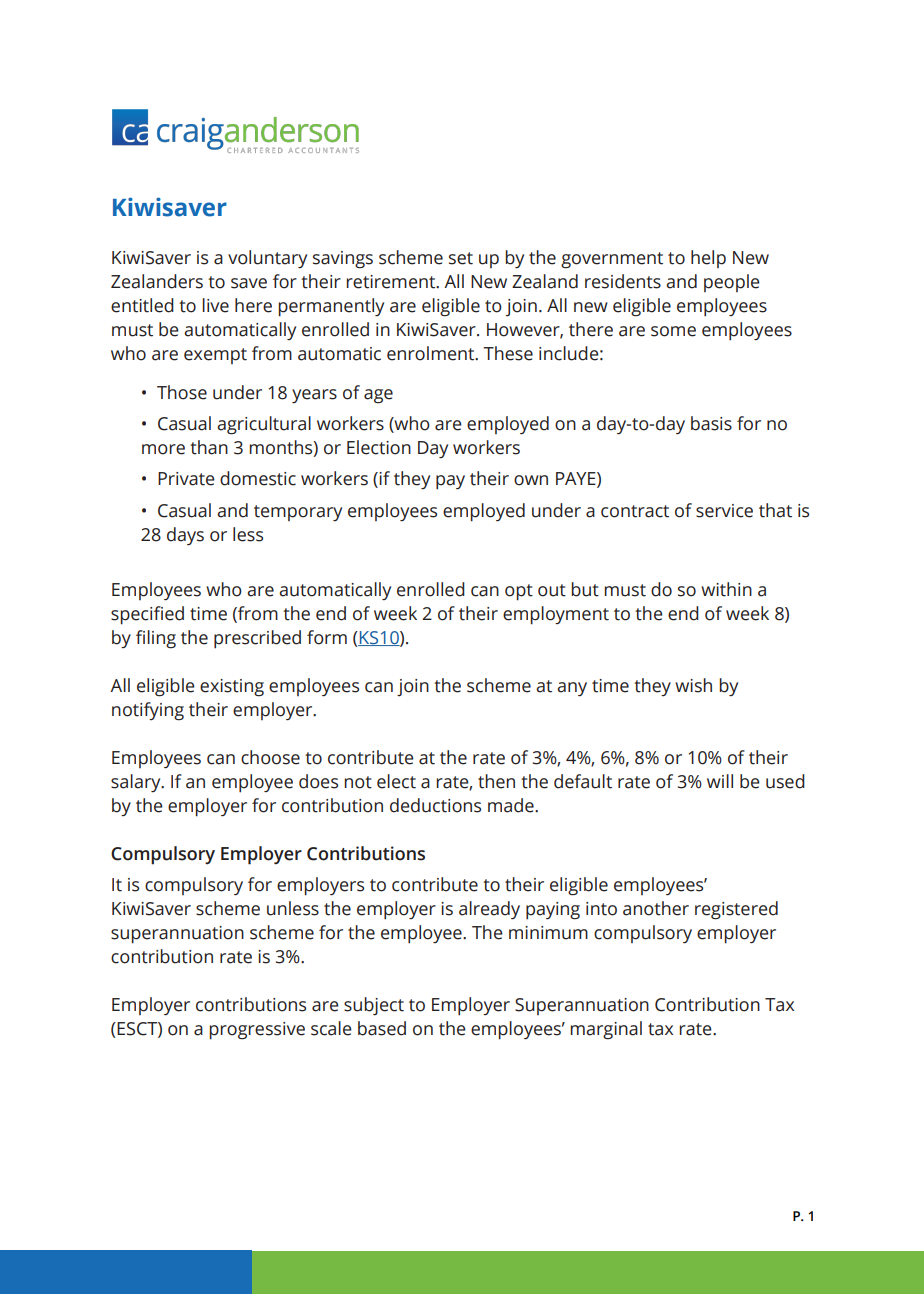  I want to click on progressive, so click(257, 1031).
